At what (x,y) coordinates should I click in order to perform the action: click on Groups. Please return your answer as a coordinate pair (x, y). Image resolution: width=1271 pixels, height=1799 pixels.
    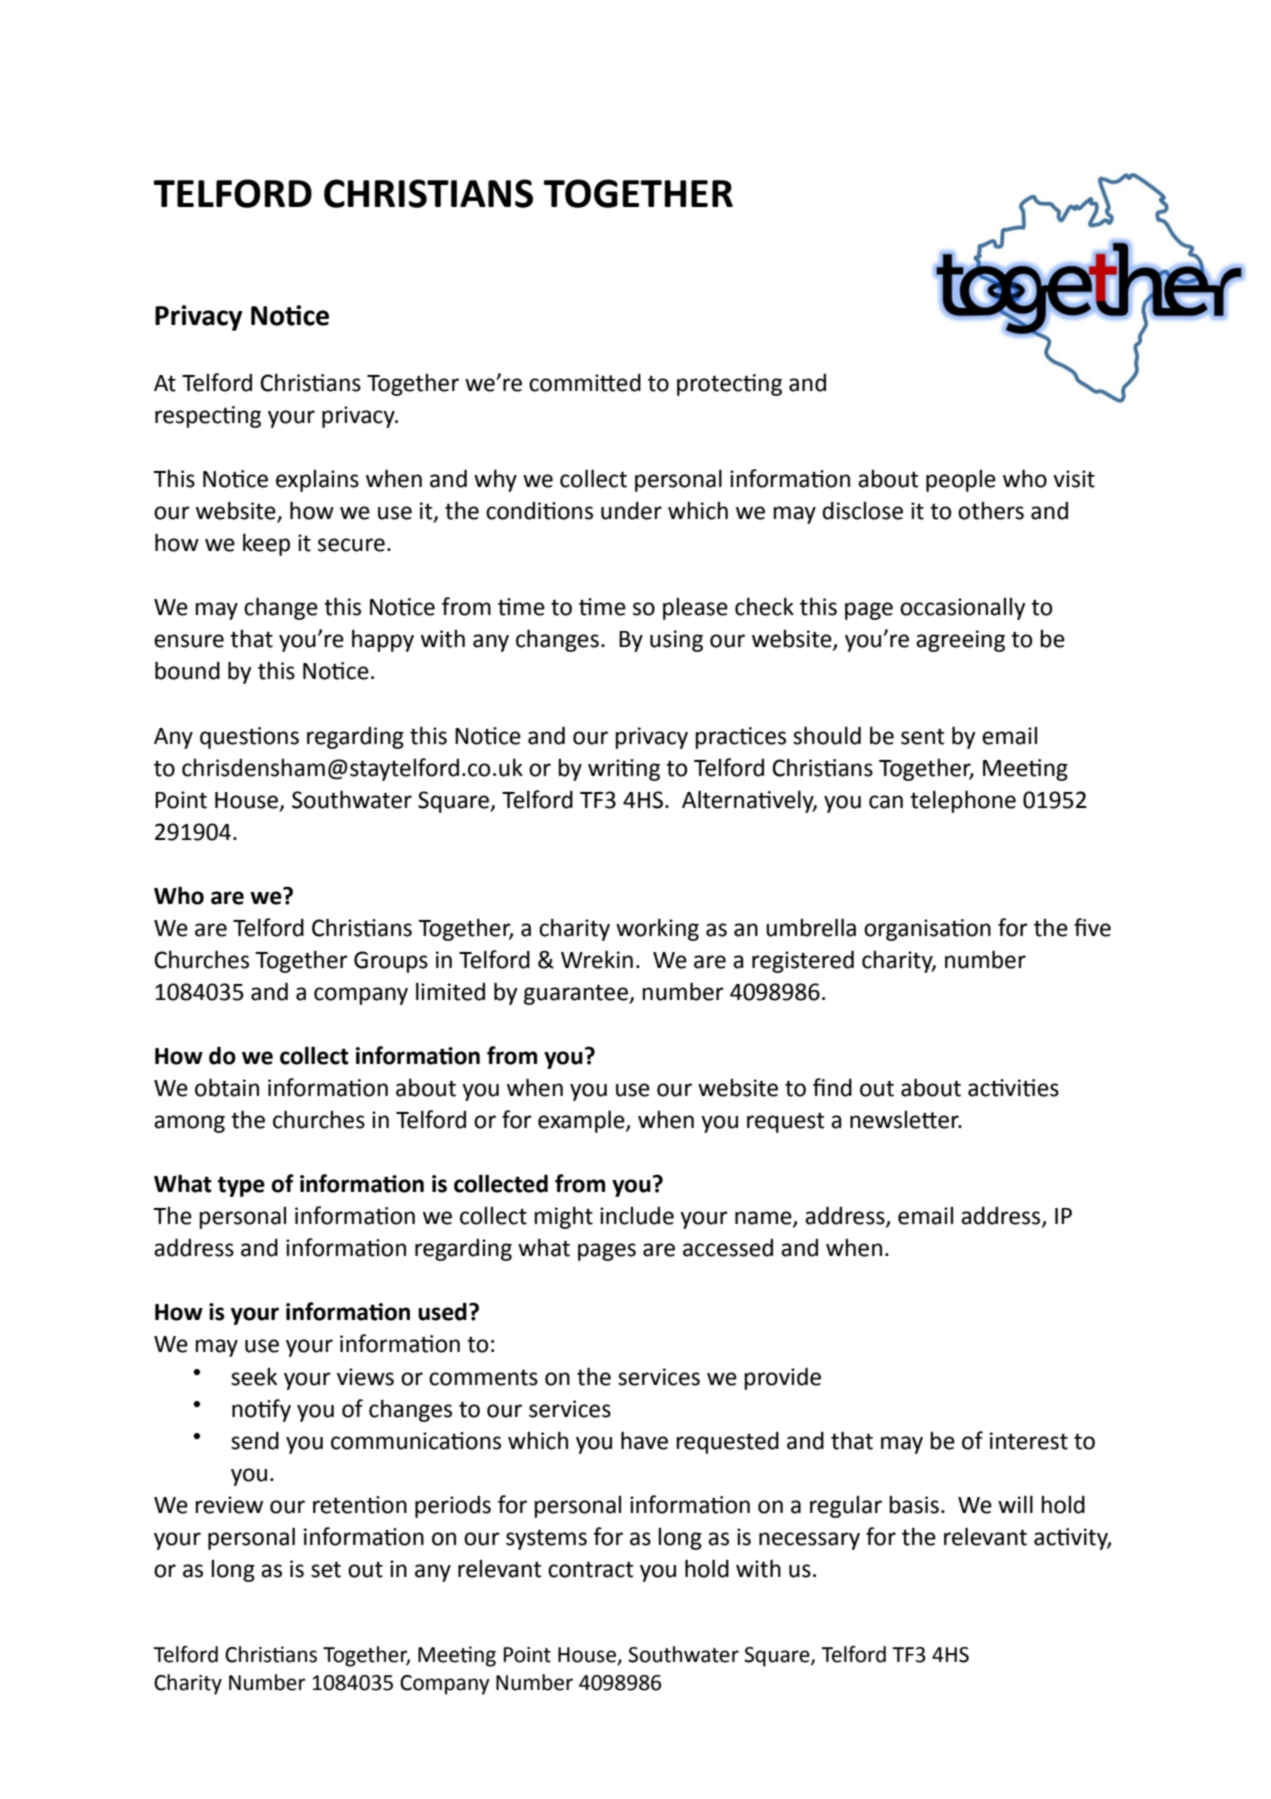
    Looking at the image, I should click on (391, 962).
